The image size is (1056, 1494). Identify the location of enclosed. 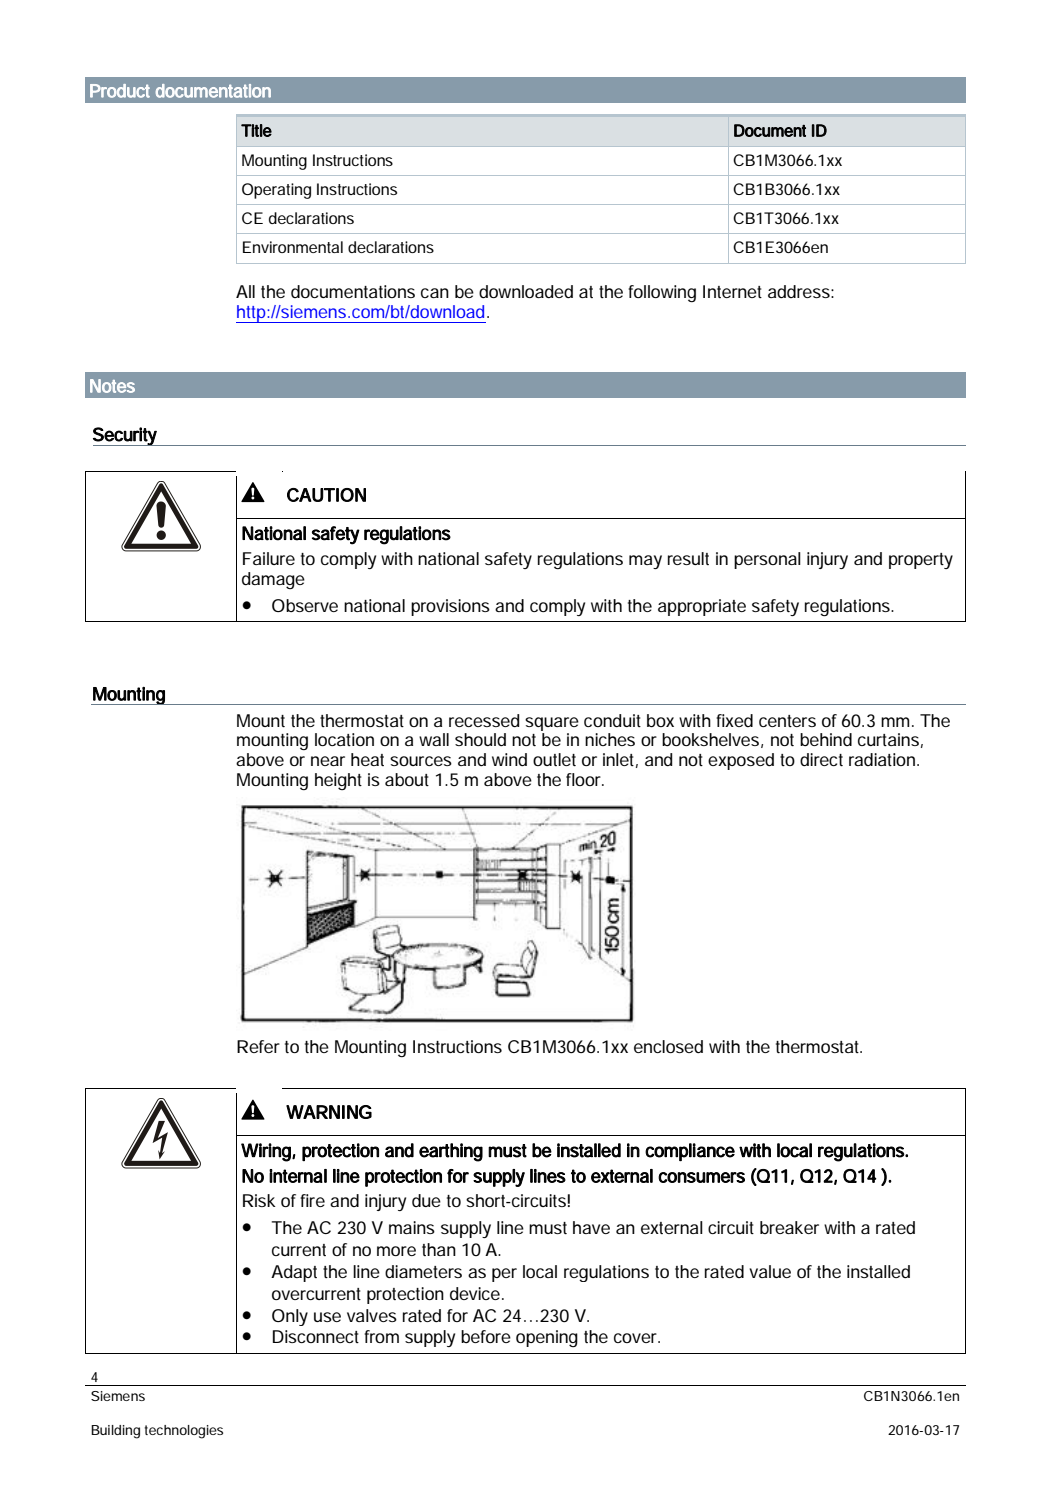
(668, 1046).
